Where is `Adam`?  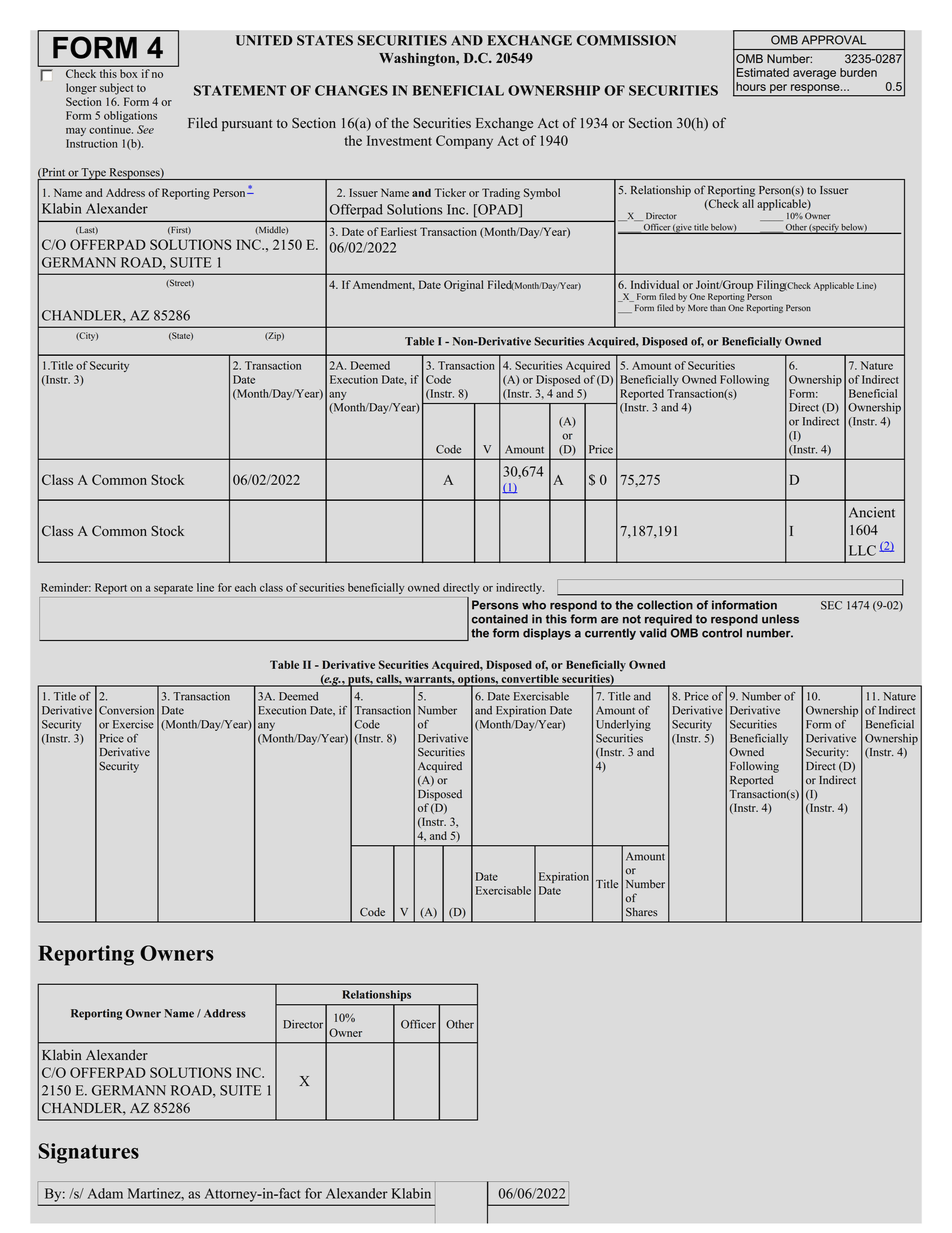
Adam is located at coordinates (105, 1193).
